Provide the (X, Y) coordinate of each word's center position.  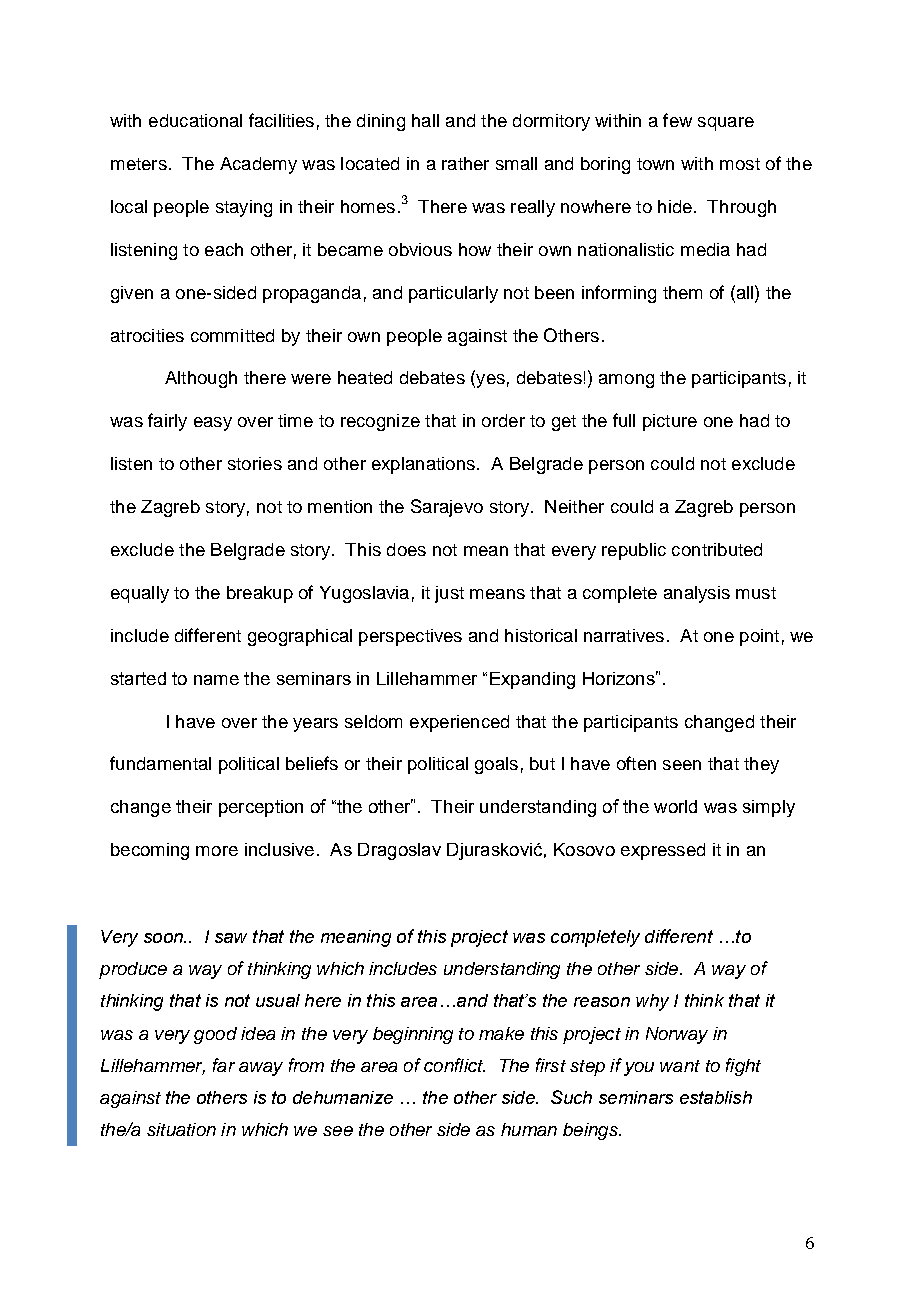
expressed (663, 851)
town (655, 164)
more (217, 851)
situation (181, 1129)
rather (465, 163)
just (449, 594)
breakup (260, 594)
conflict (454, 1065)
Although (201, 379)
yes (489, 381)
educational (195, 120)
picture (670, 422)
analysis (697, 594)
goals (496, 765)
